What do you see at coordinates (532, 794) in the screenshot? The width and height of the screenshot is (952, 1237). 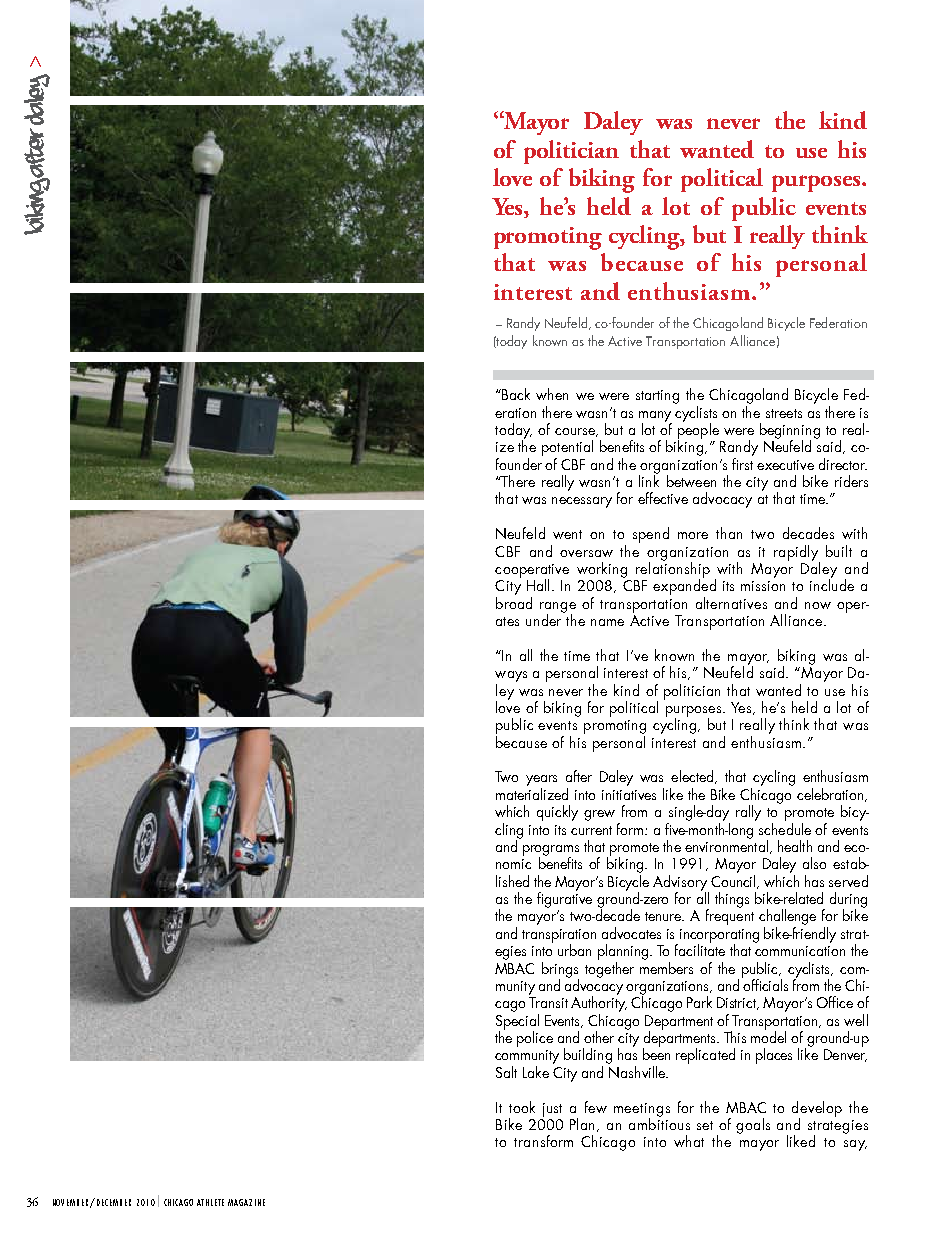 I see `materialized` at bounding box center [532, 794].
